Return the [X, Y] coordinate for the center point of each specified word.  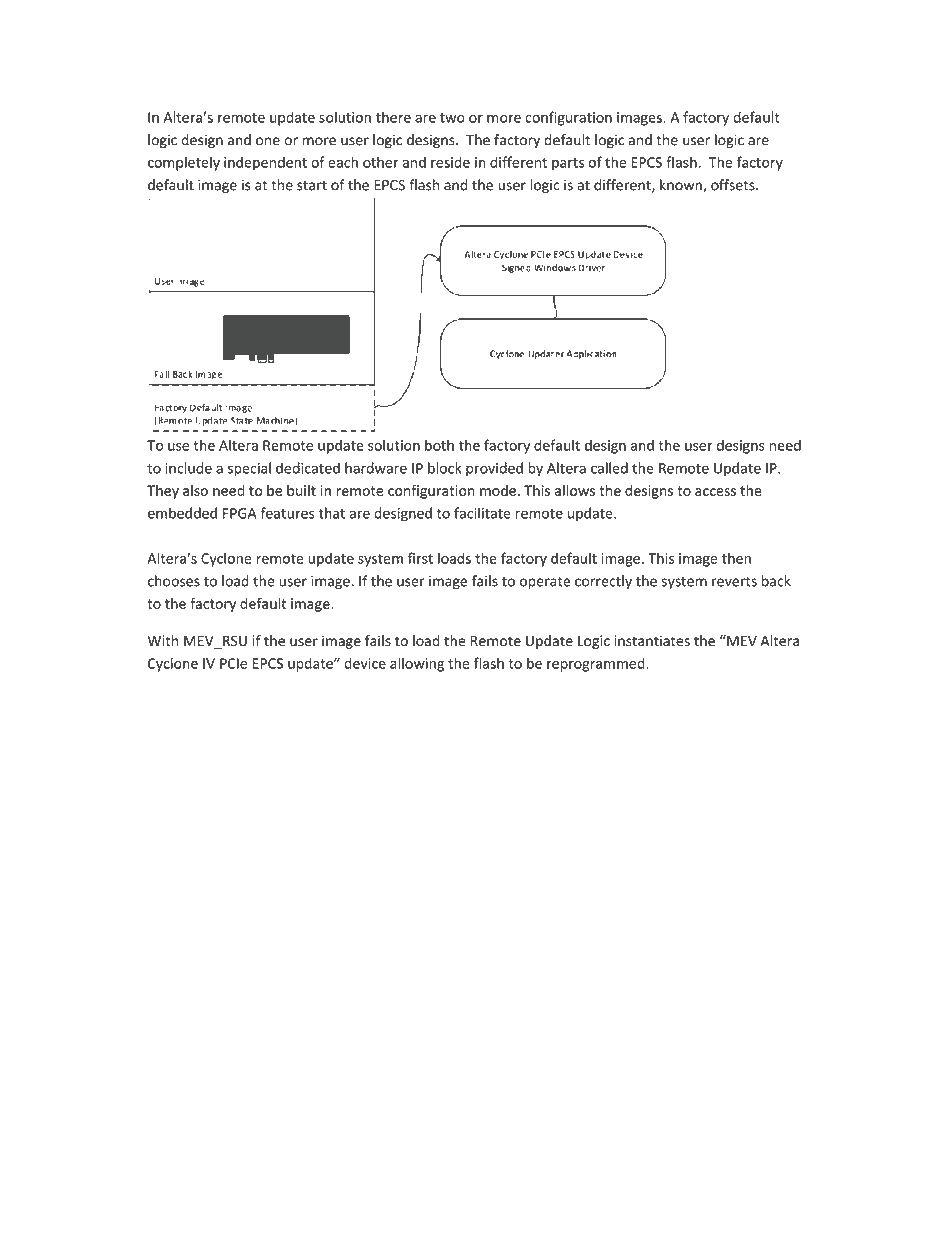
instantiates [652, 641]
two [452, 118]
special [249, 469]
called [609, 468]
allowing [417, 664]
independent [265, 163]
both [439, 445]
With [163, 640]
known [682, 186]
